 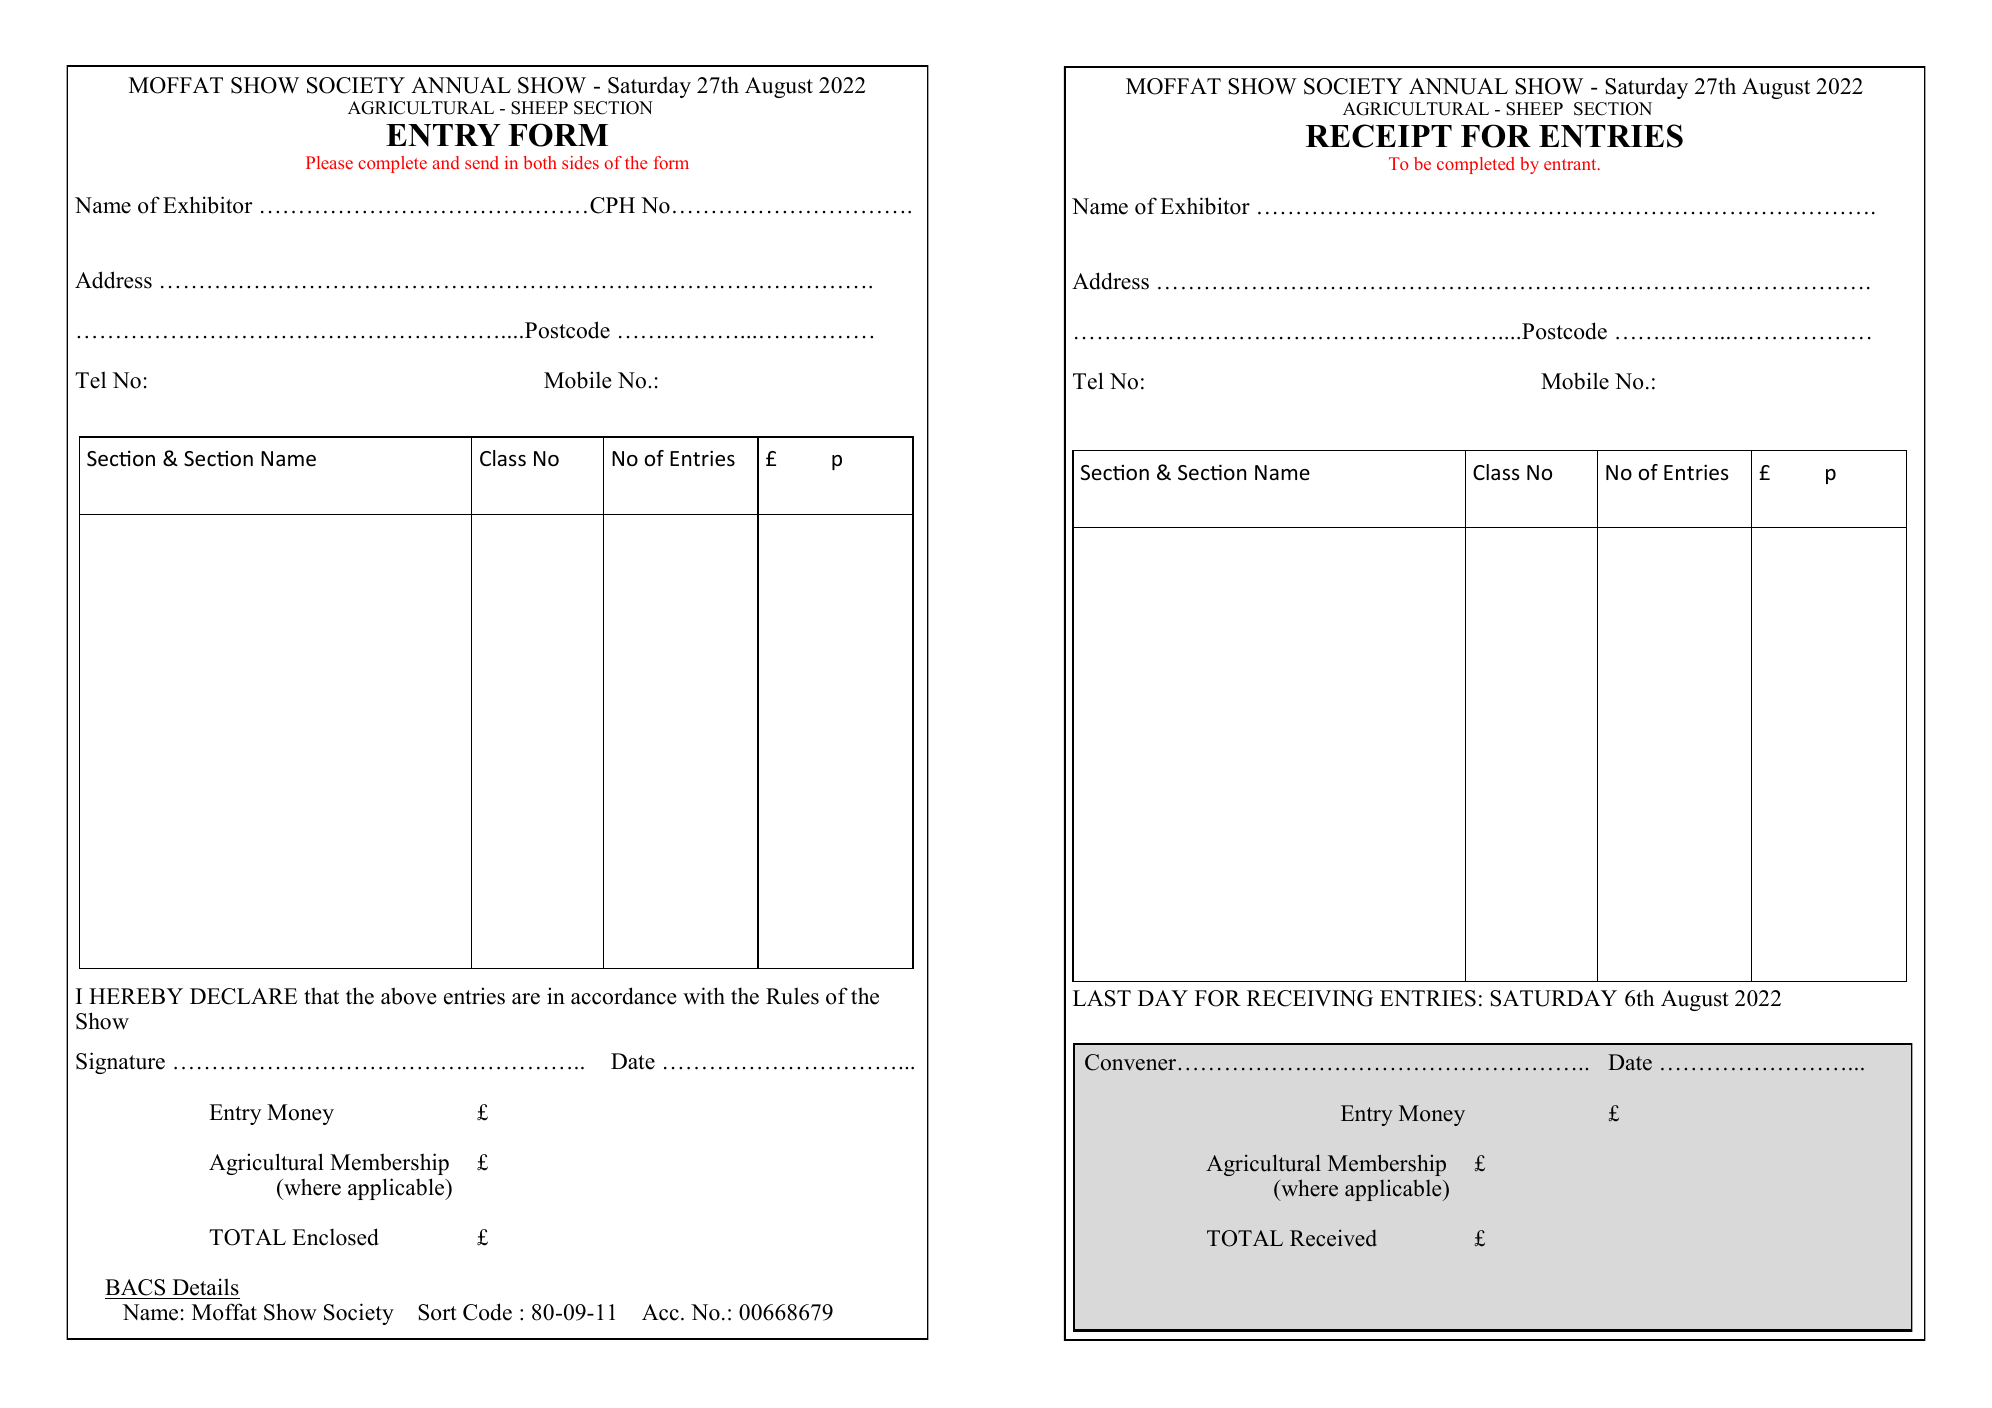 What do you see at coordinates (206, 1287) in the screenshot?
I see `Details` at bounding box center [206, 1287].
